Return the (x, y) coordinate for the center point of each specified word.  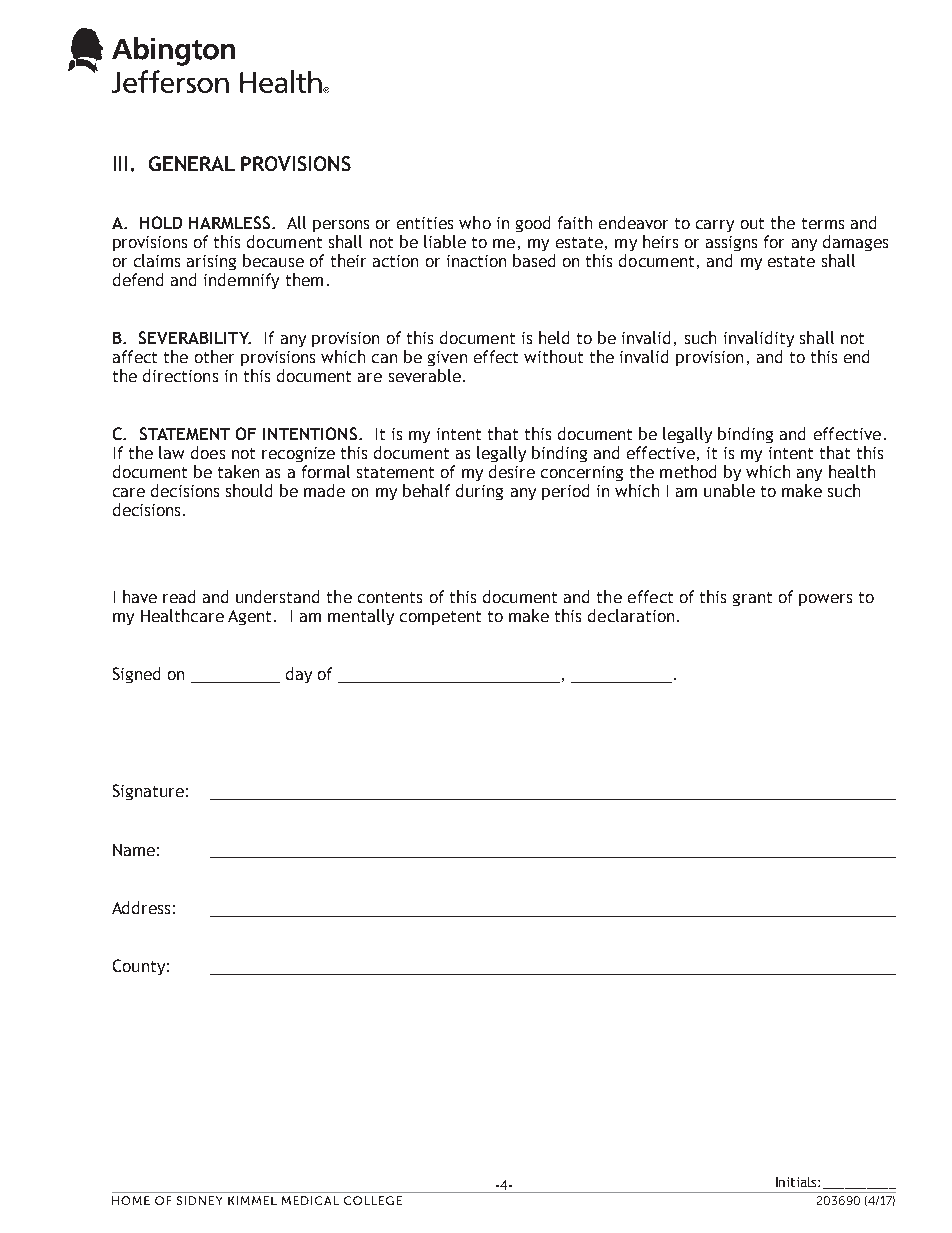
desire (512, 471)
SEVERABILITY (195, 337)
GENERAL (192, 163)
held (554, 337)
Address (141, 907)
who (475, 222)
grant (752, 599)
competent (440, 618)
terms (823, 223)
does (208, 452)
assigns (731, 243)
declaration (631, 615)
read (179, 596)
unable (729, 490)
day (299, 675)
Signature (148, 792)
